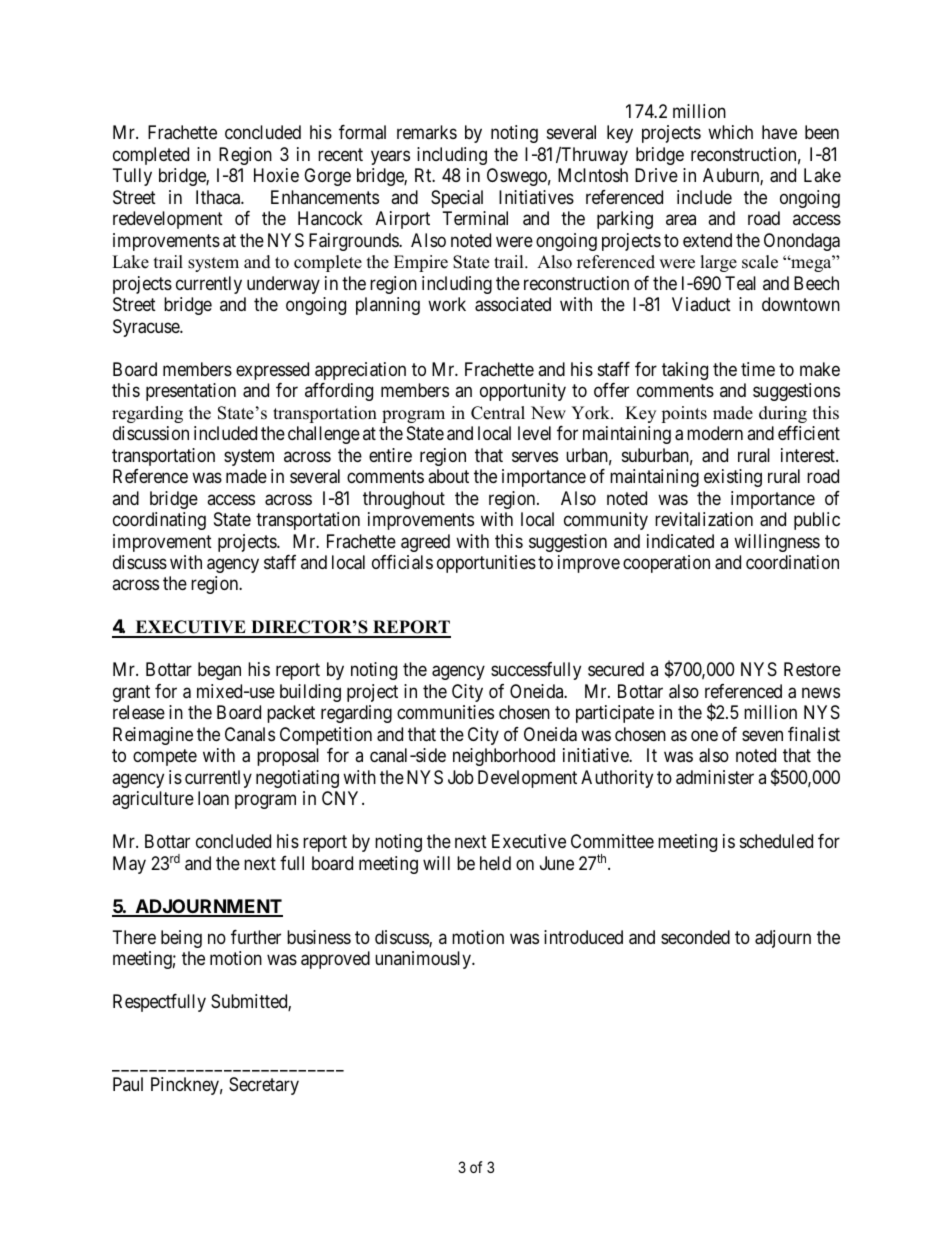 This document has width=952, height=1233. What do you see at coordinates (730, 132) in the document?
I see `which` at bounding box center [730, 132].
